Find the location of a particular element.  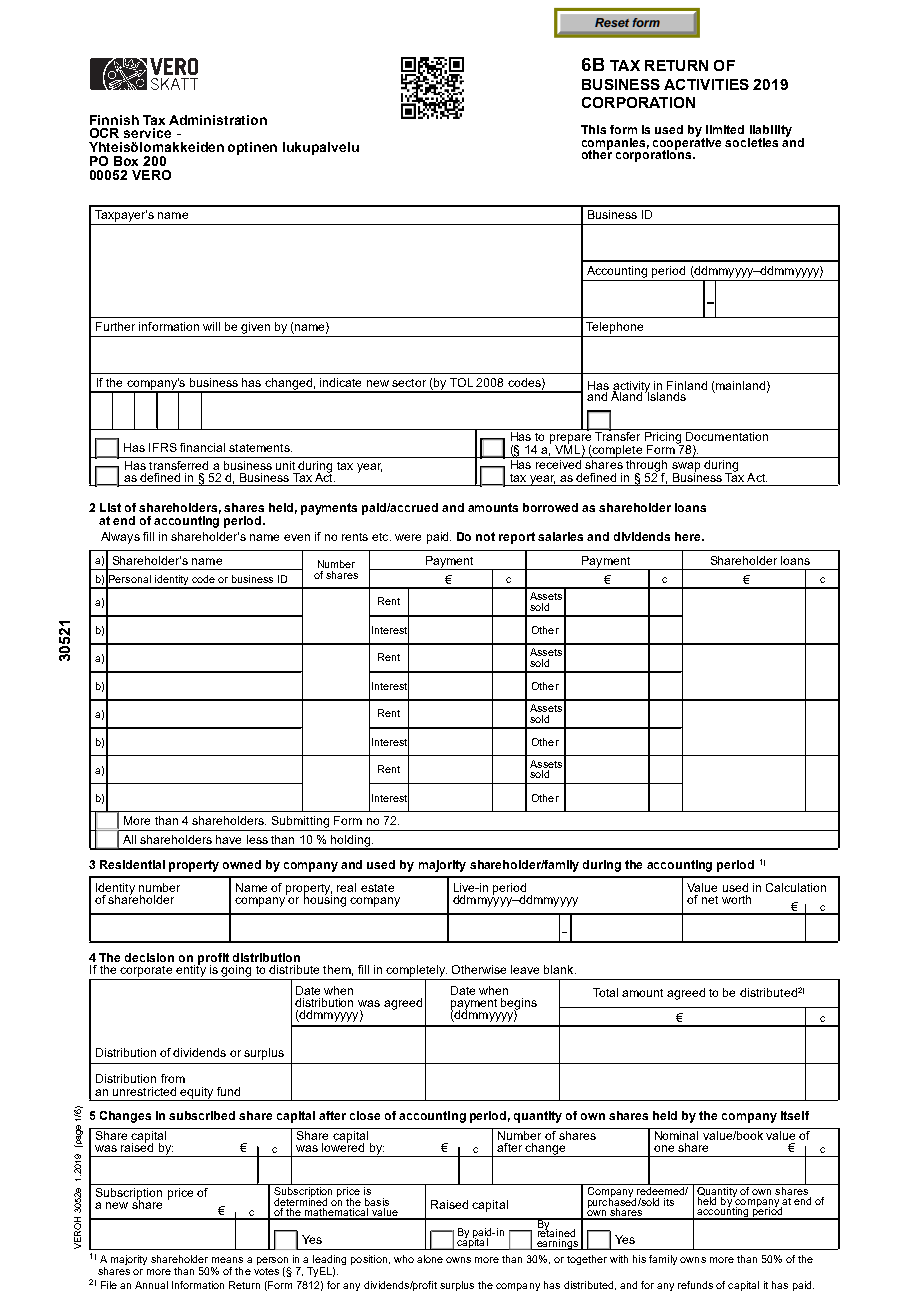

not is located at coordinates (485, 536).
